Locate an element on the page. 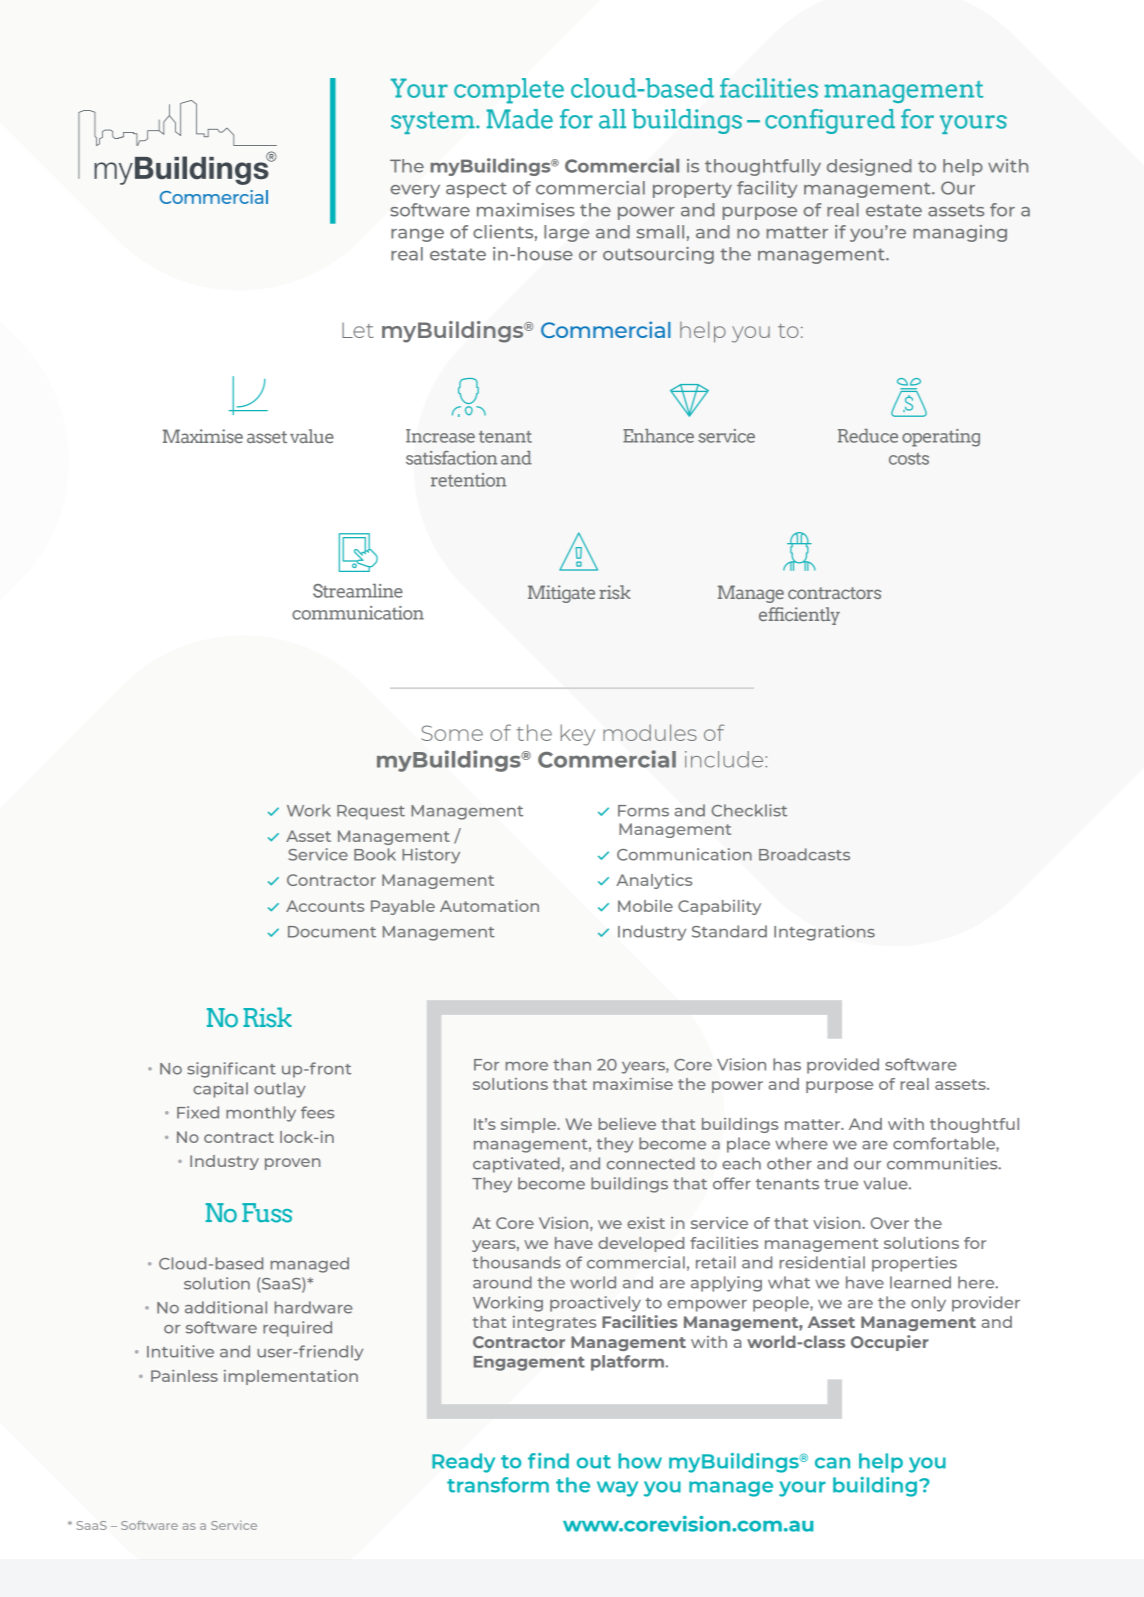 This page has height=1597, width=1144. every is located at coordinates (415, 191).
